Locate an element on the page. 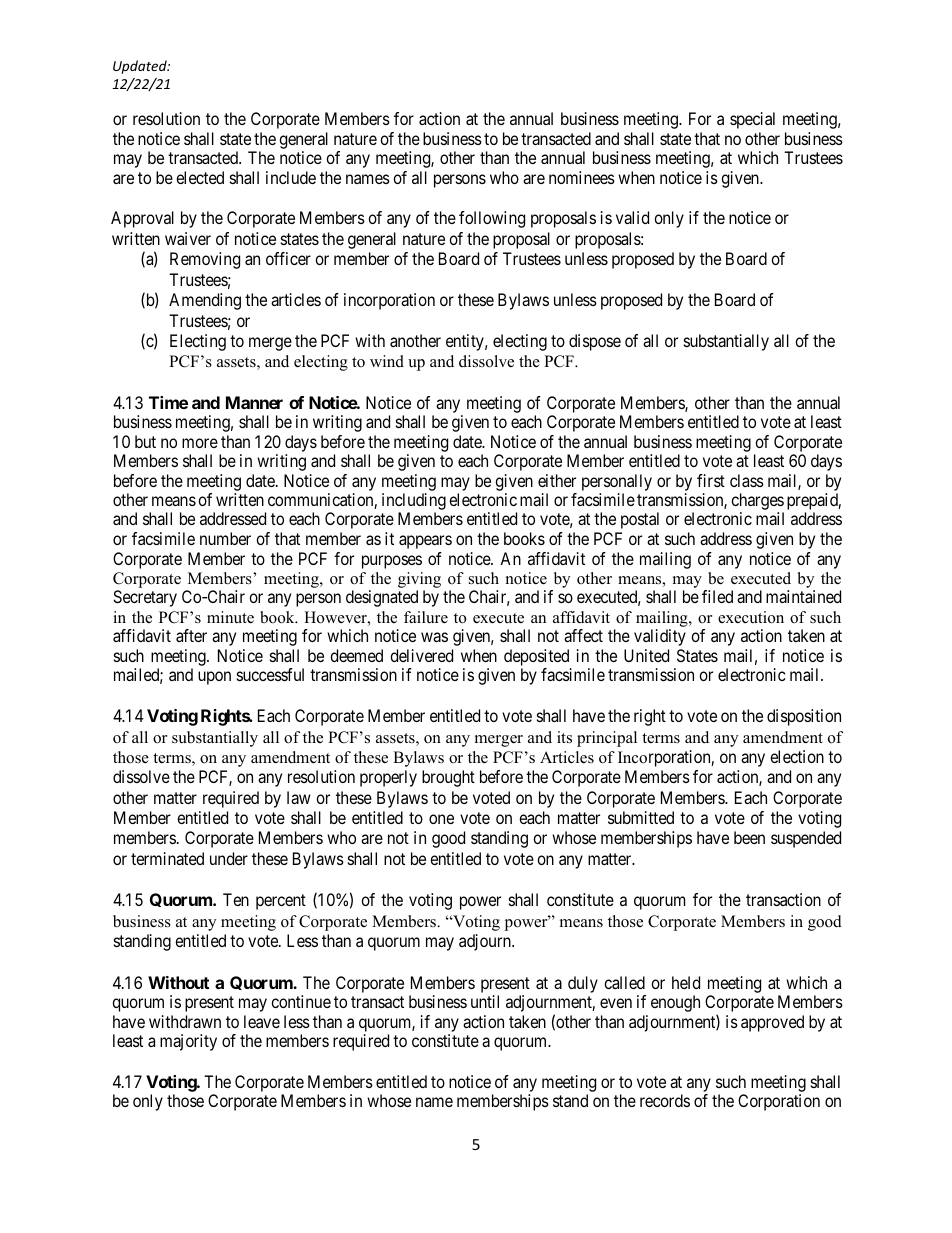 The image size is (952, 1233). filed is located at coordinates (717, 596).
